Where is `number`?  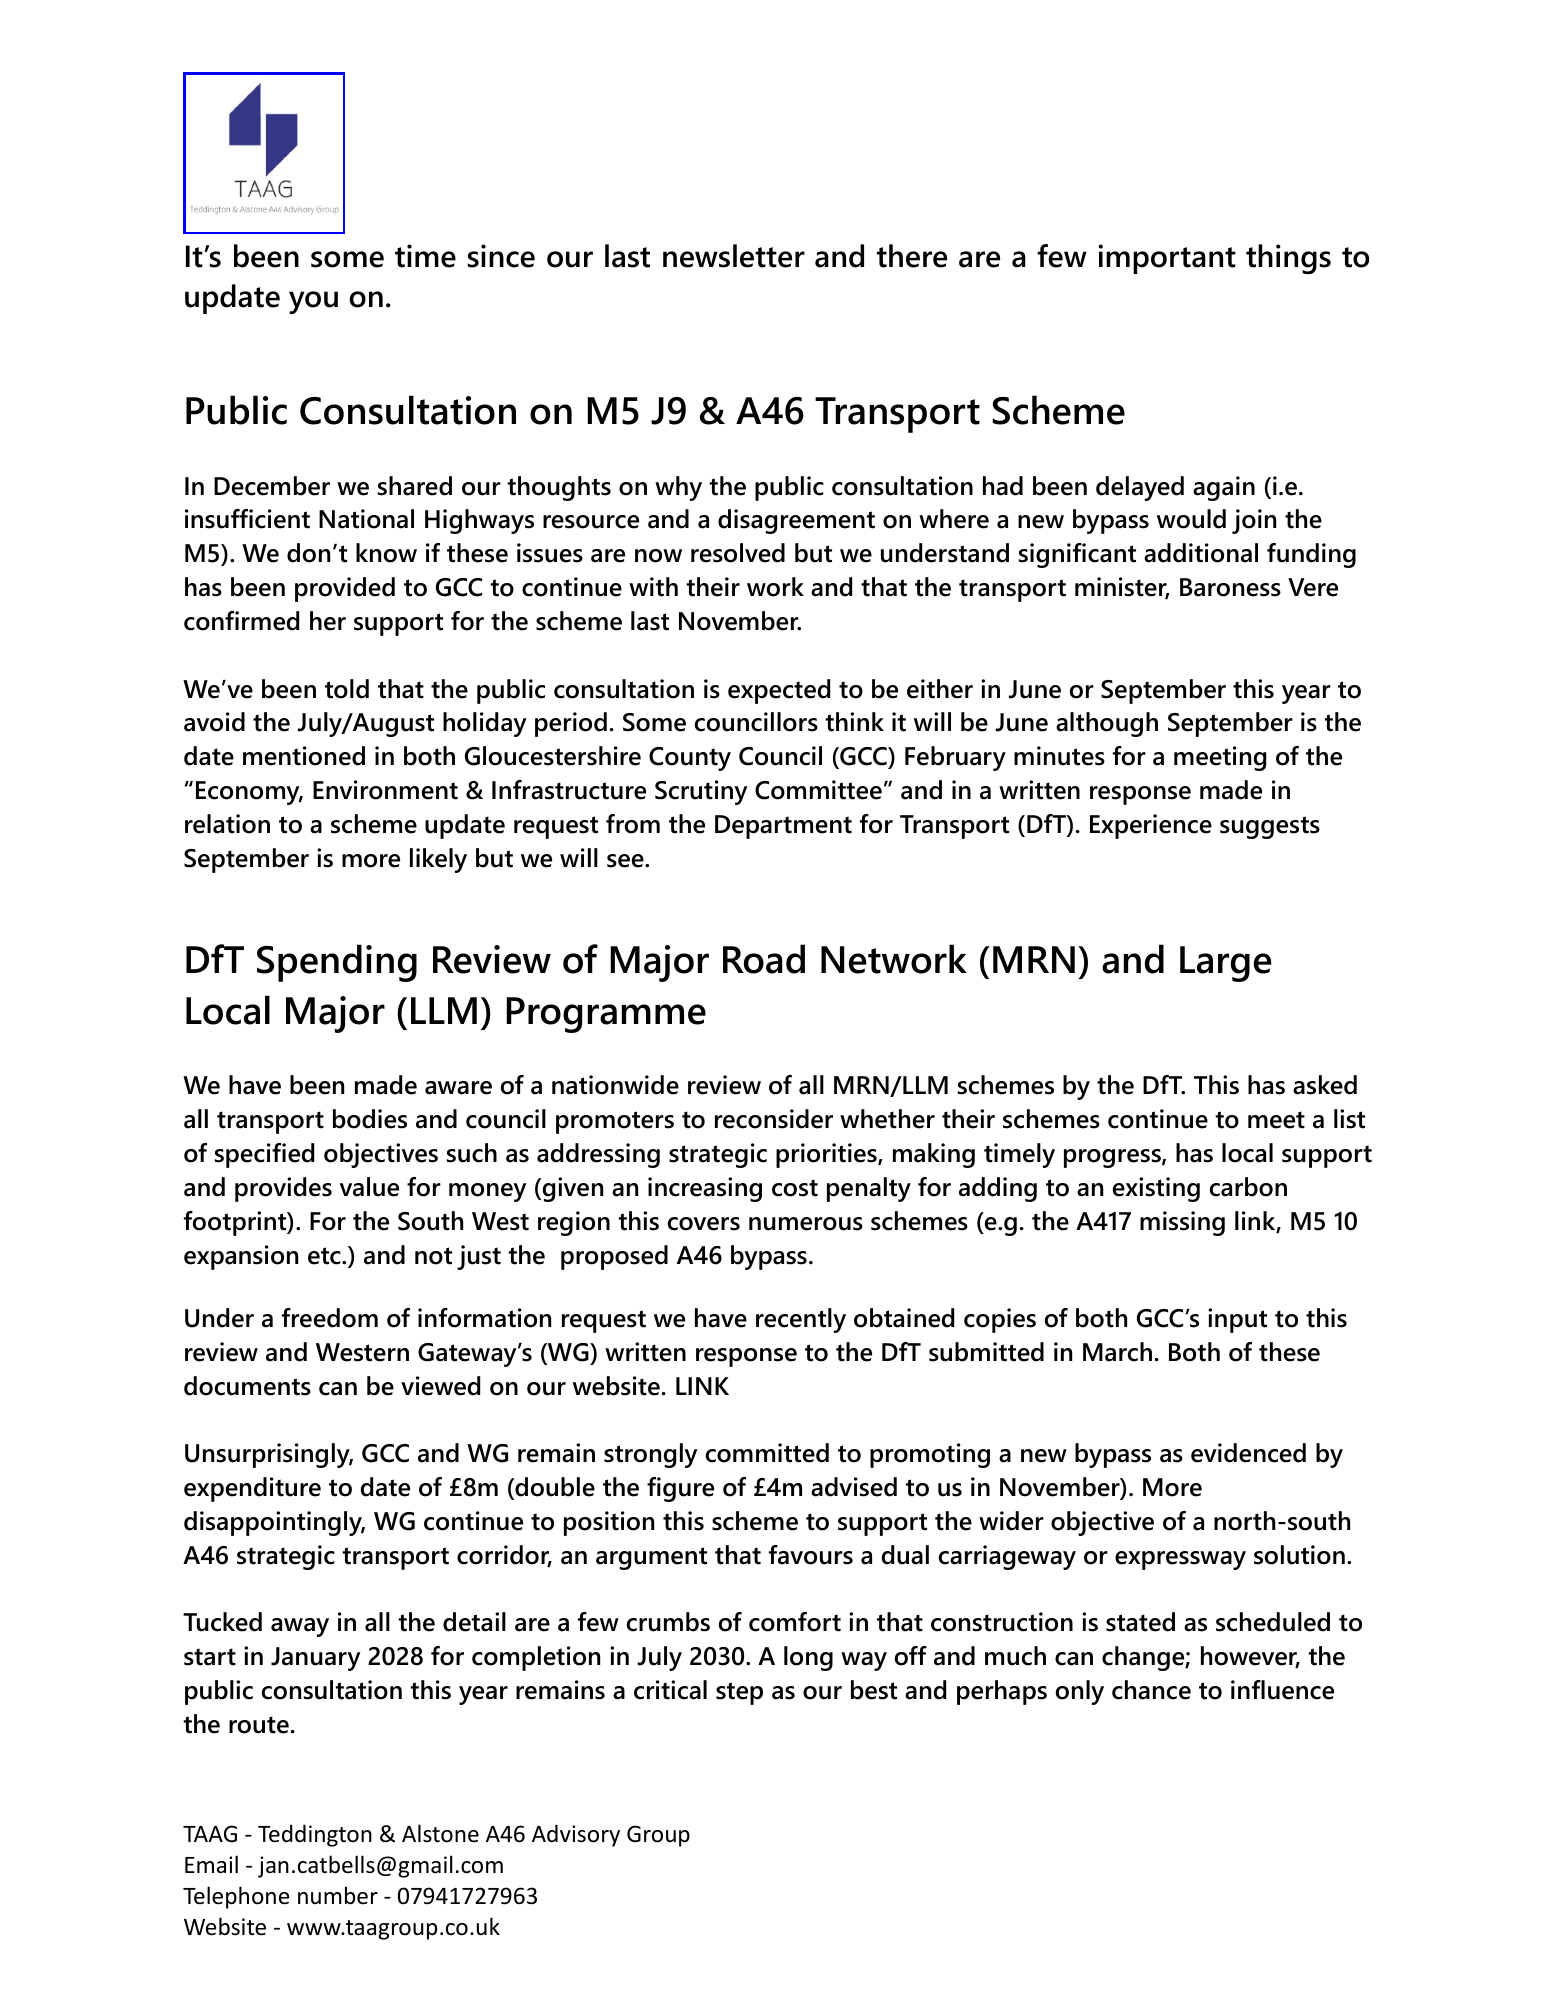
number is located at coordinates (338, 1895).
